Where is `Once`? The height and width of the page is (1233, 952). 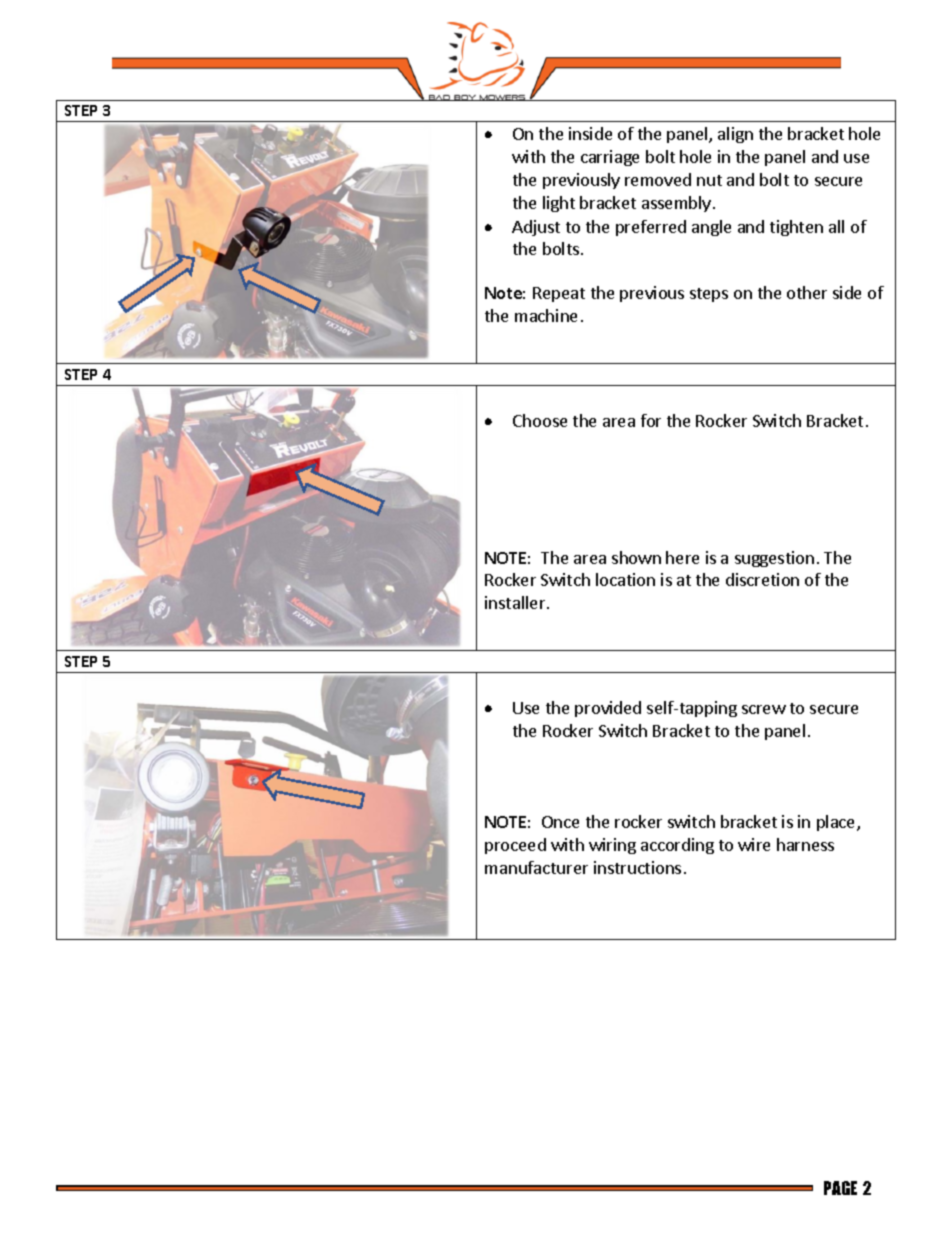 Once is located at coordinates (560, 822).
